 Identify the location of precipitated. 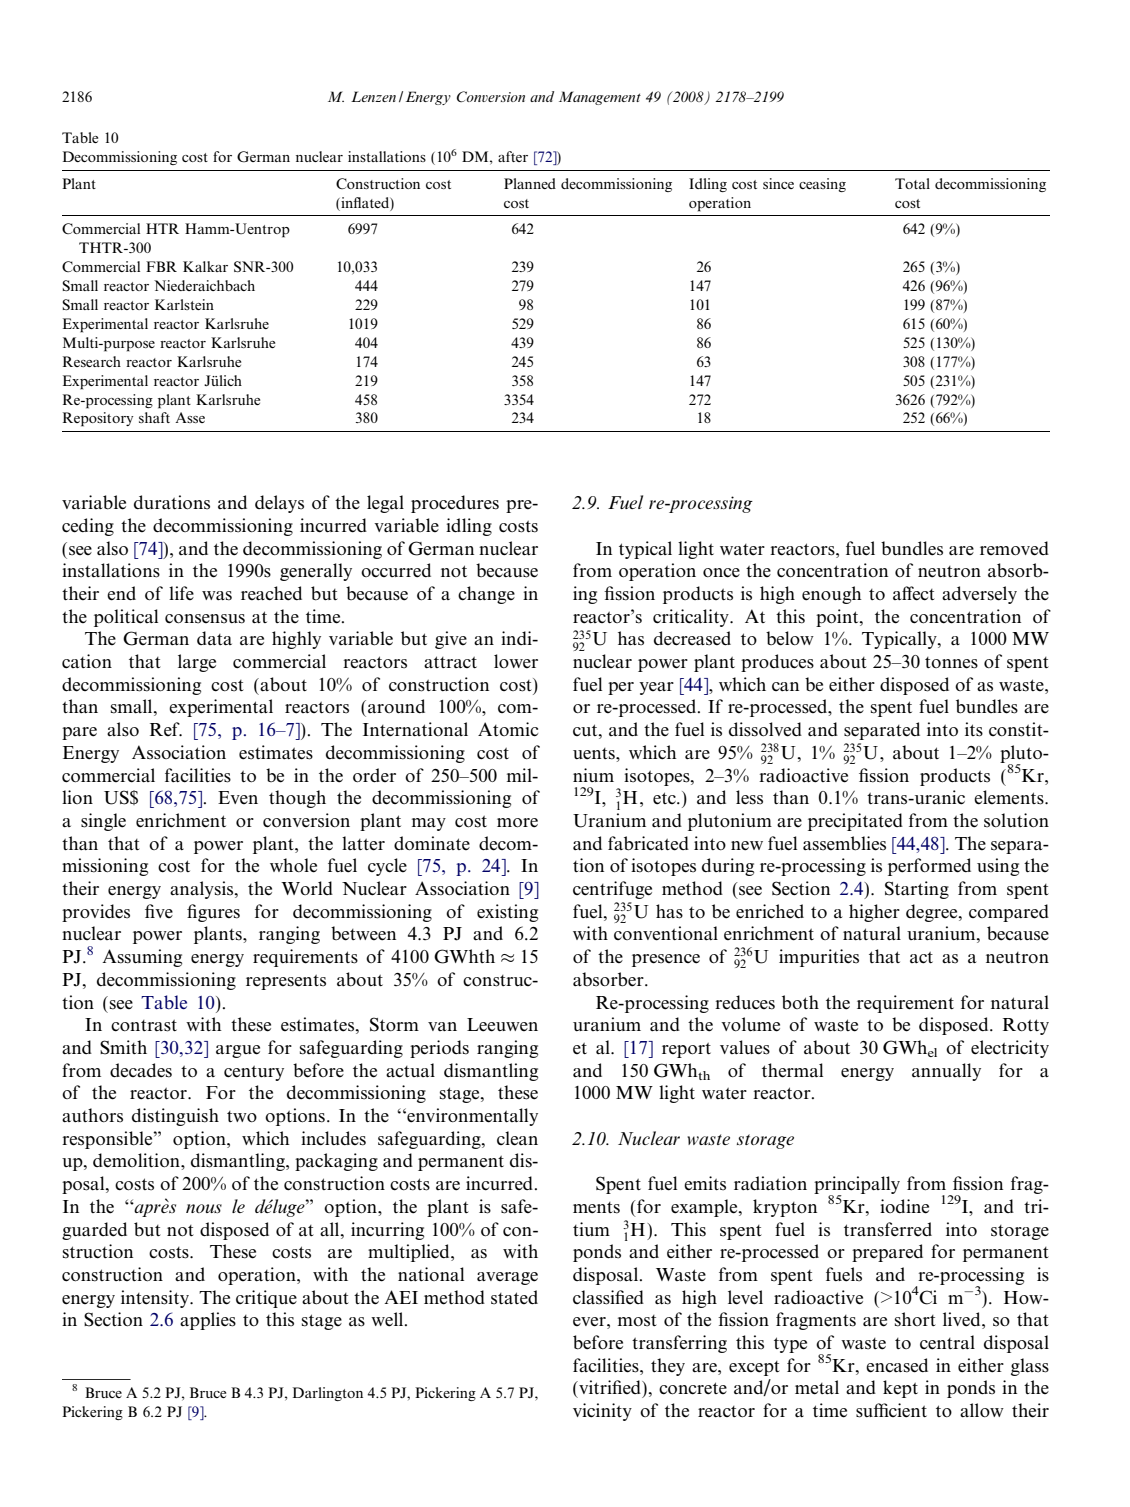
(855, 822).
